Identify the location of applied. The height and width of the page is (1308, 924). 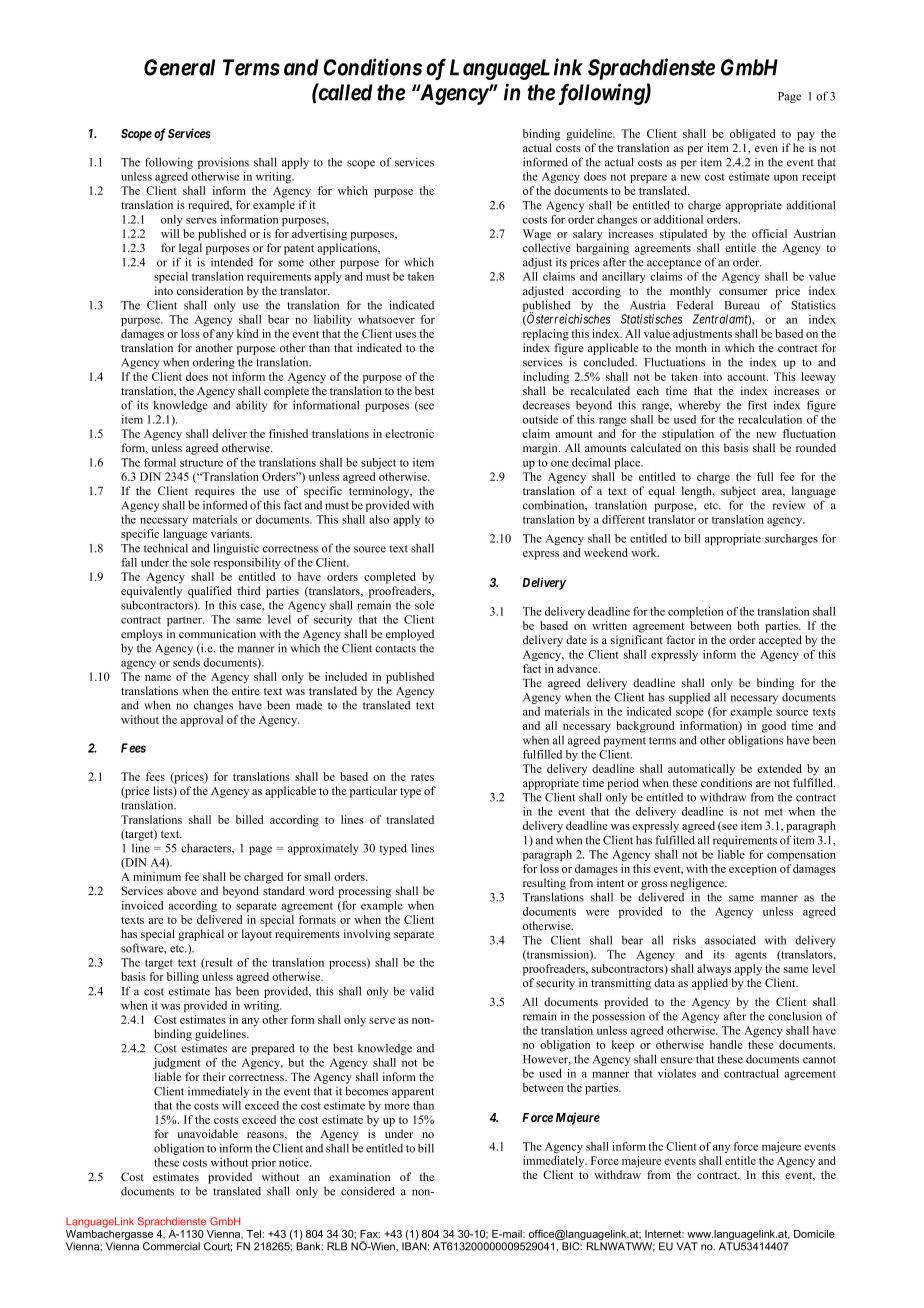
(710, 984).
